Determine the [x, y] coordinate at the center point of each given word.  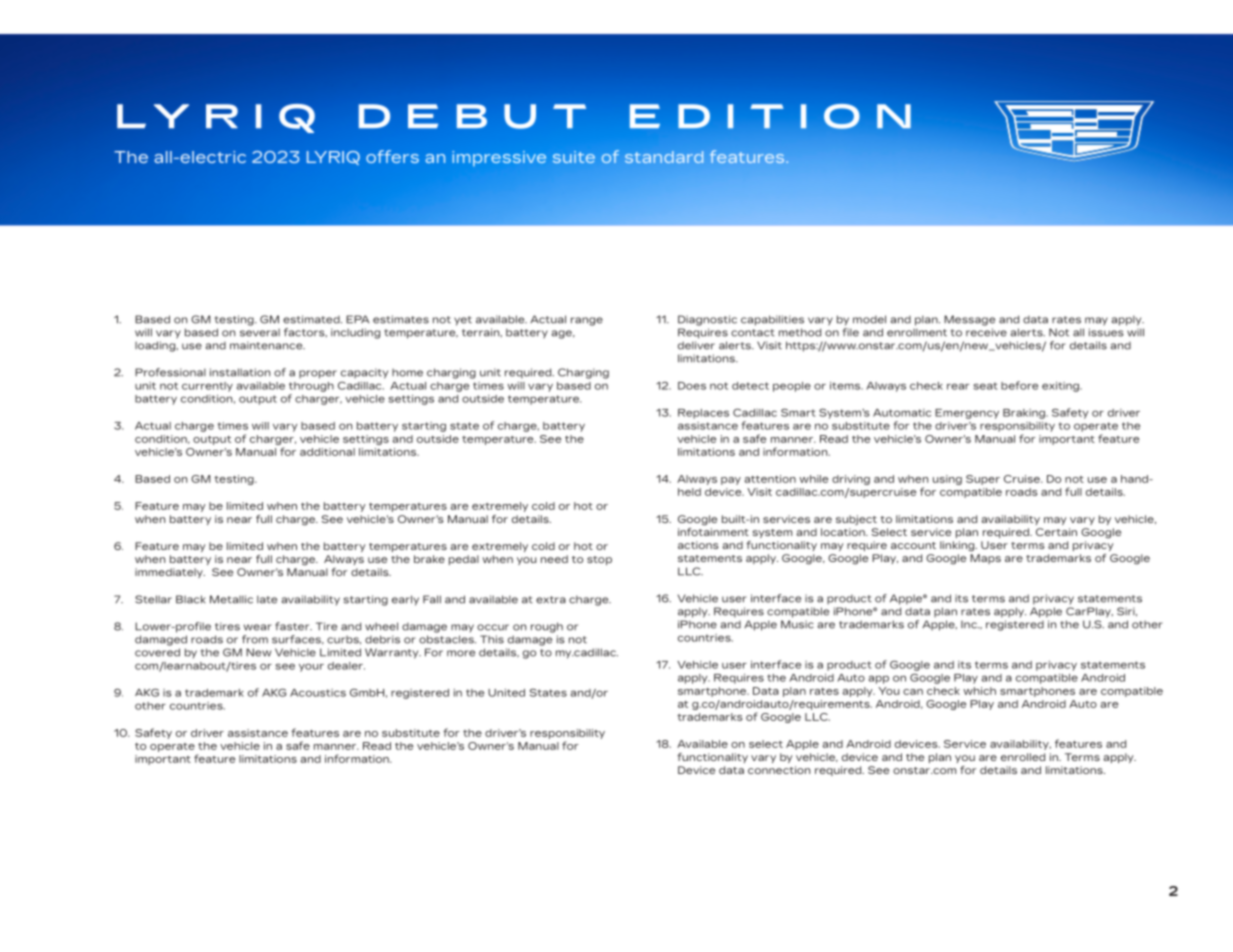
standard [664, 157]
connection [779, 770]
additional [327, 452]
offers [392, 156]
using [947, 480]
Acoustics [318, 693]
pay [731, 481]
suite [574, 157]
